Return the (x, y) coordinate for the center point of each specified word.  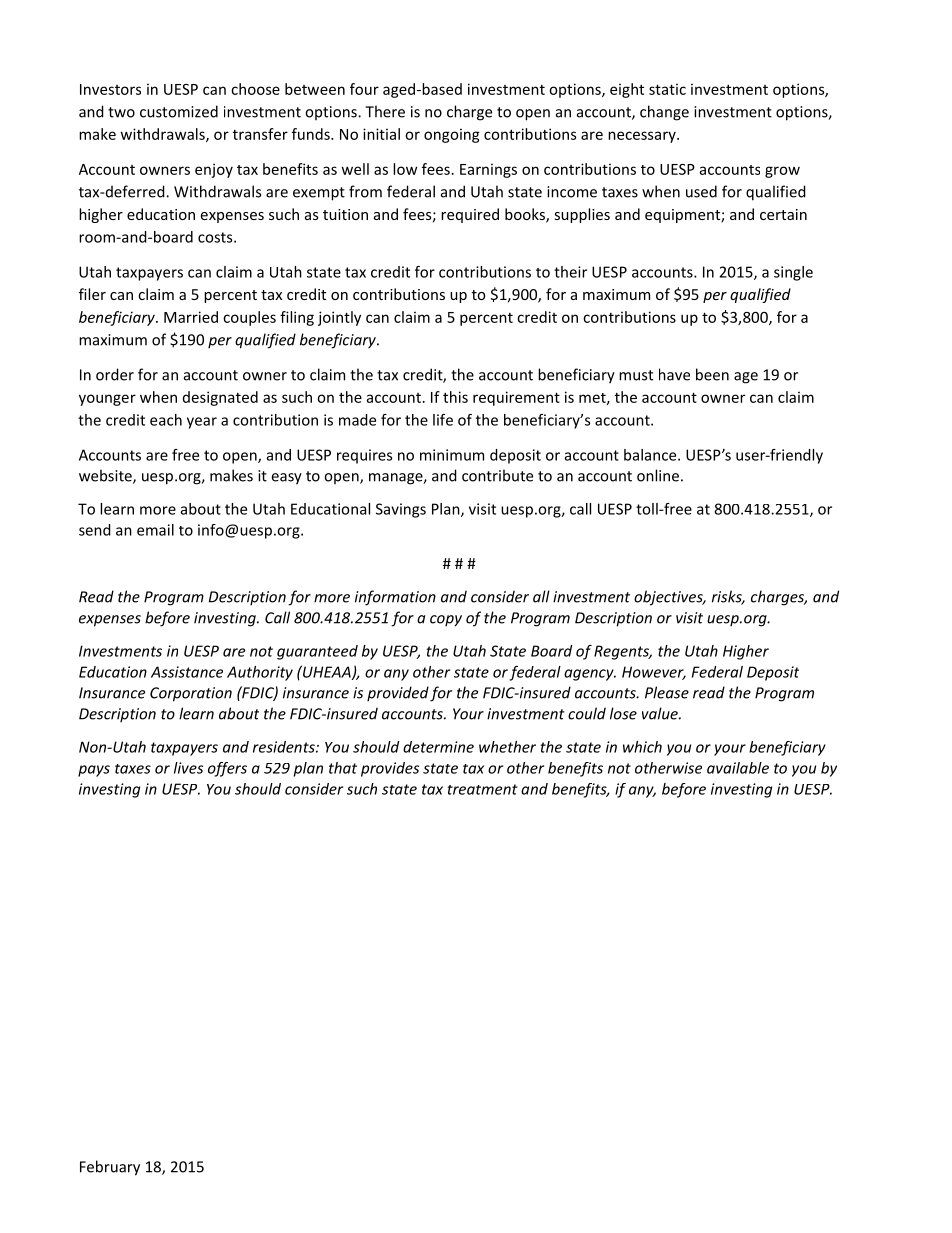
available (738, 768)
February (110, 1168)
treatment (482, 789)
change (664, 113)
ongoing (452, 135)
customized (179, 111)
